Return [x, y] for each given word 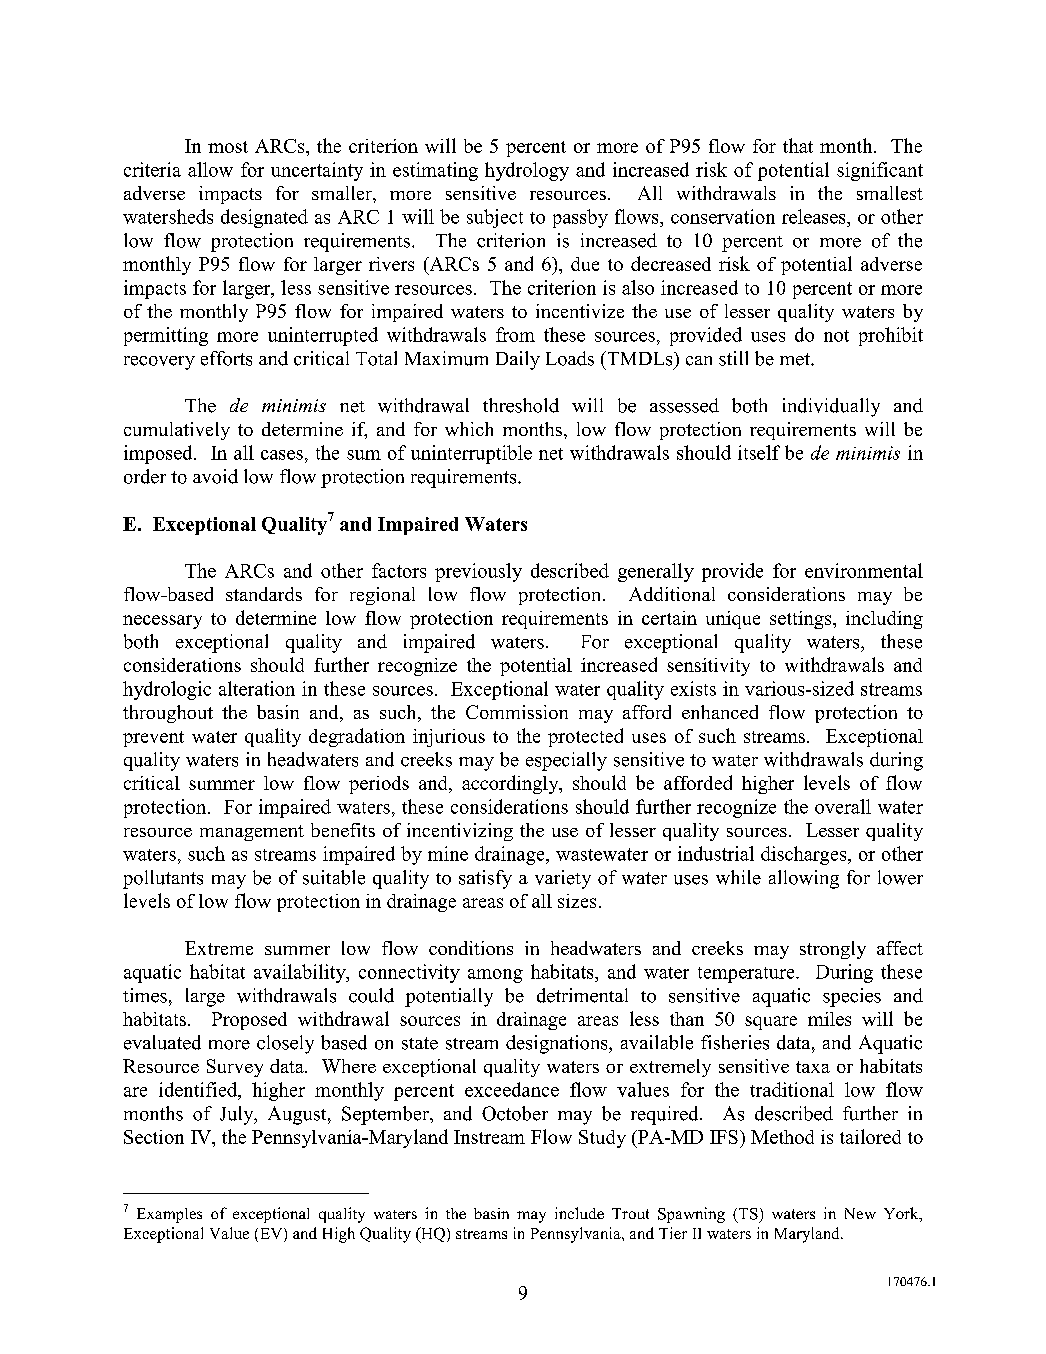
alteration [257, 688]
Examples [169, 1215]
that [798, 145]
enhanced [720, 712]
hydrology [527, 171]
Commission [517, 712]
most [228, 147]
